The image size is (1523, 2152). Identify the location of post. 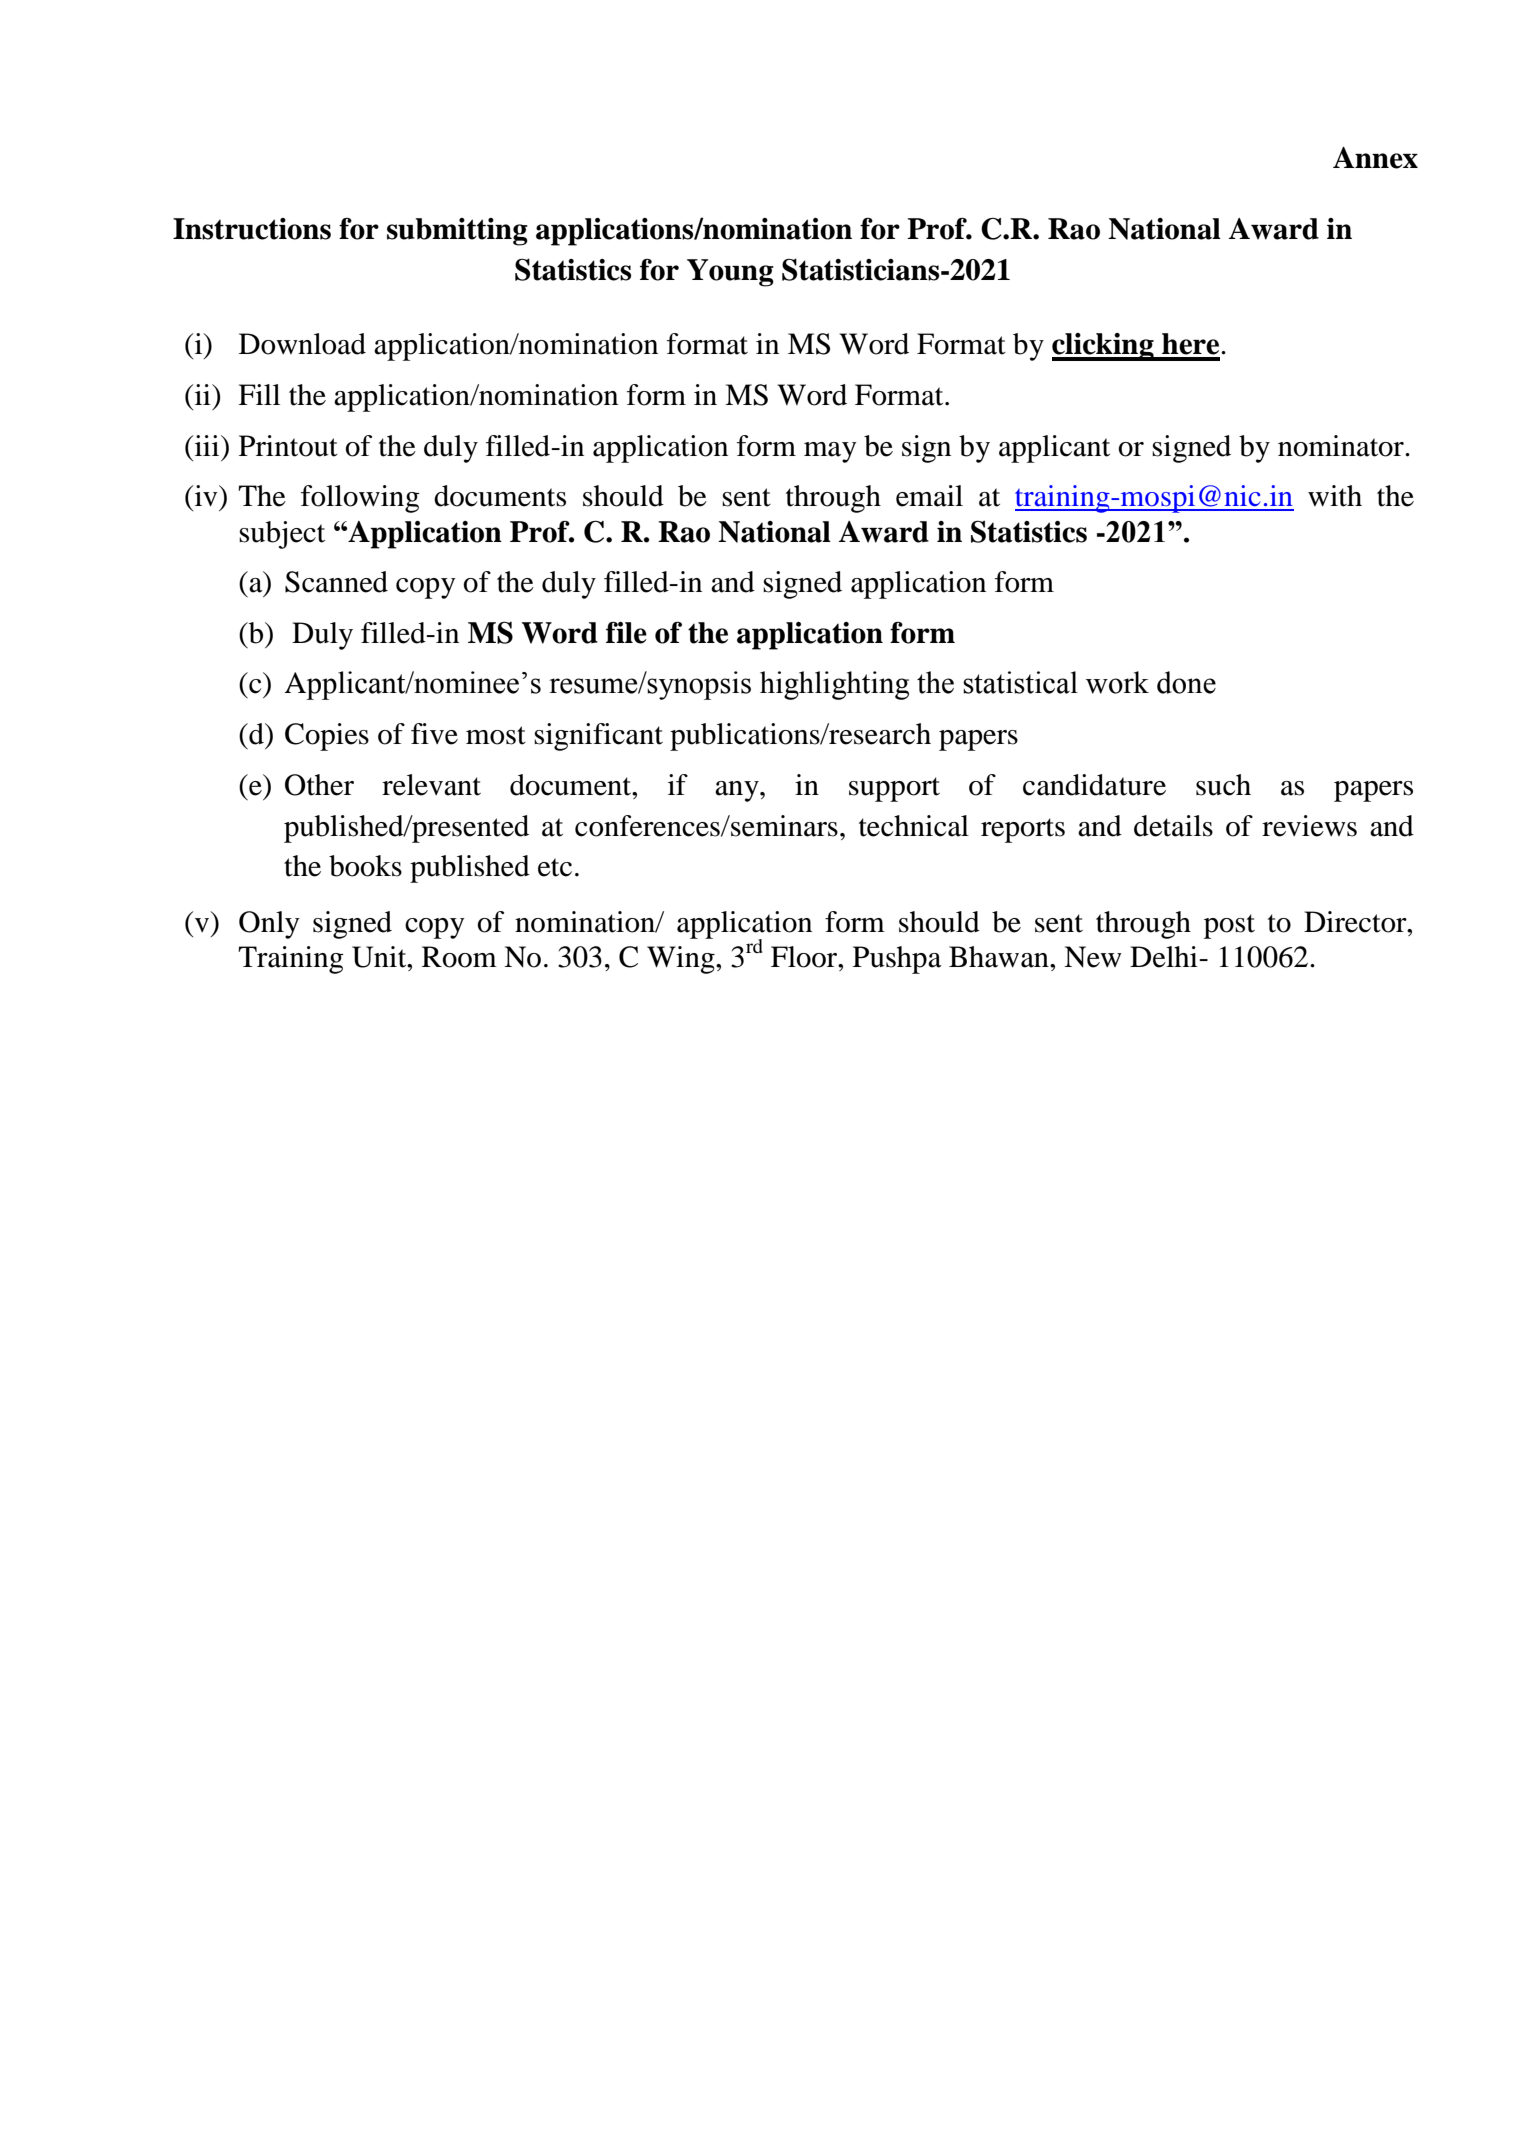
(1229, 926).
